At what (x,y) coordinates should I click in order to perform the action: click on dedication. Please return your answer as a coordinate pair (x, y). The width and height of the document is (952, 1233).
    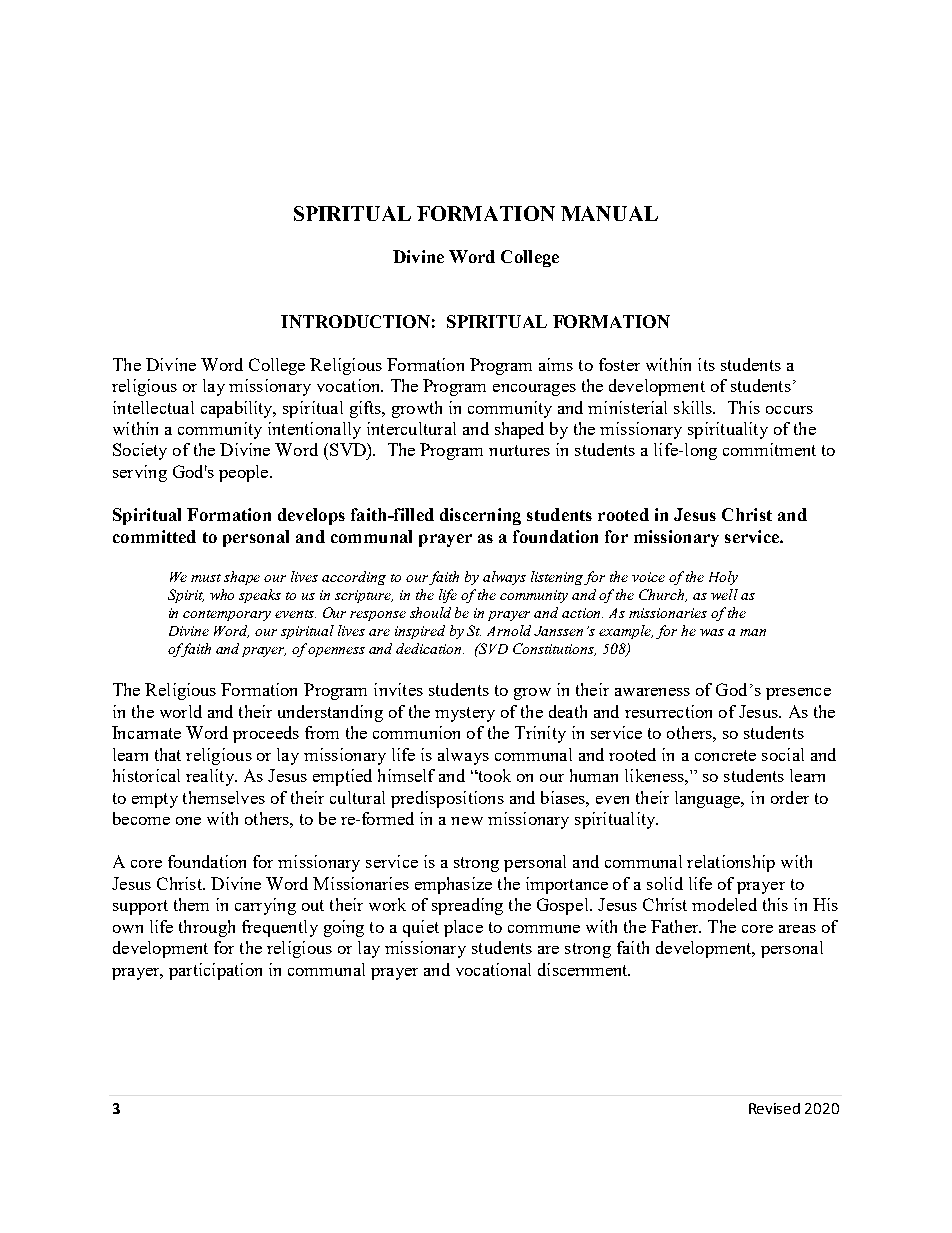
    Looking at the image, I should click on (430, 648).
